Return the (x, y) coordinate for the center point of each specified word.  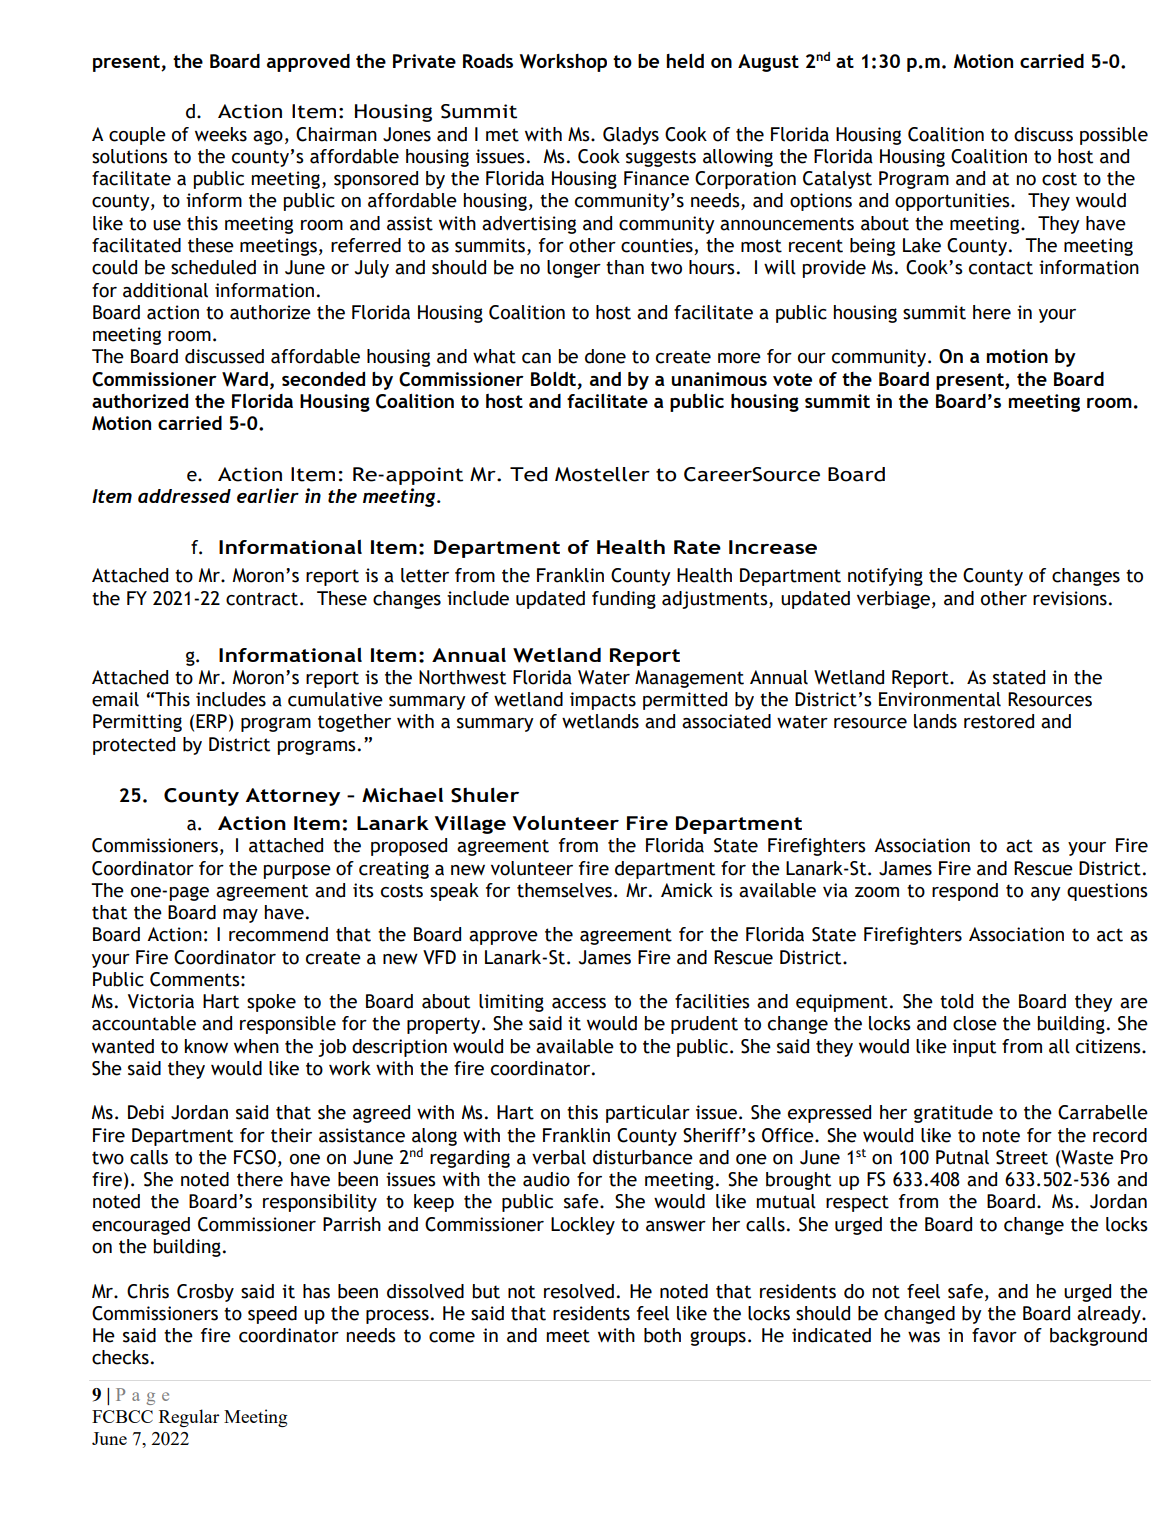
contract (263, 599)
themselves (564, 890)
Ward (245, 379)
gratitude (953, 1114)
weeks (221, 134)
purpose (297, 872)
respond (965, 892)
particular (648, 1114)
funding (624, 600)
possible (1114, 136)
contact (1001, 268)
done (605, 356)
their (291, 1135)
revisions (1070, 598)
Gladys (631, 136)
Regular (189, 1418)
